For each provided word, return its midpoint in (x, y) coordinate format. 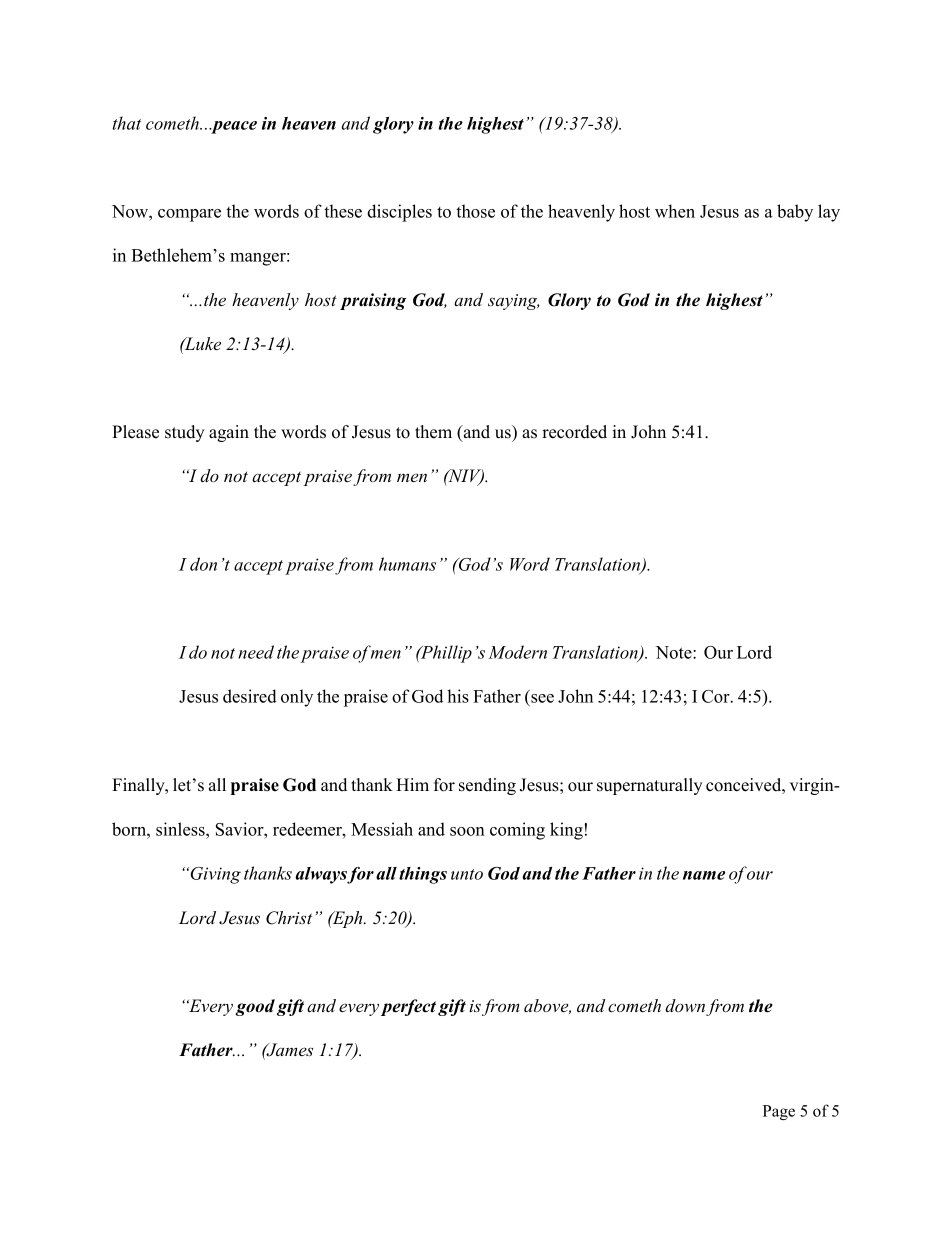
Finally (139, 786)
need (256, 652)
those (475, 211)
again (229, 433)
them (433, 432)
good (255, 1007)
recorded (574, 432)
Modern (517, 652)
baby (795, 213)
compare (189, 215)
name (704, 875)
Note (675, 652)
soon (467, 831)
